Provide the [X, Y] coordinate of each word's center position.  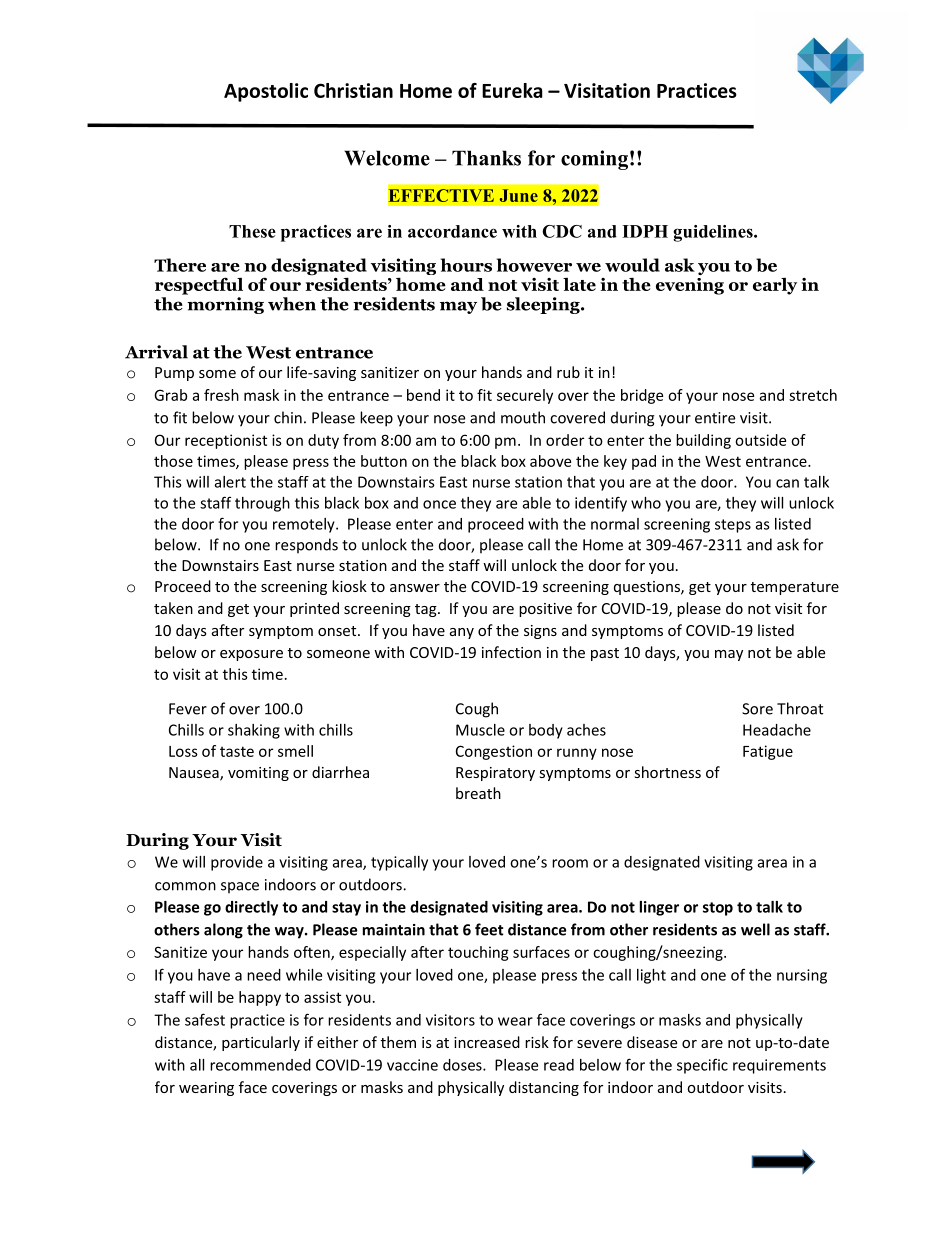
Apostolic [266, 92]
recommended [260, 1065]
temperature [795, 588]
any [462, 633]
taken [173, 608]
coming [594, 160]
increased [487, 1042]
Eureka [512, 90]
